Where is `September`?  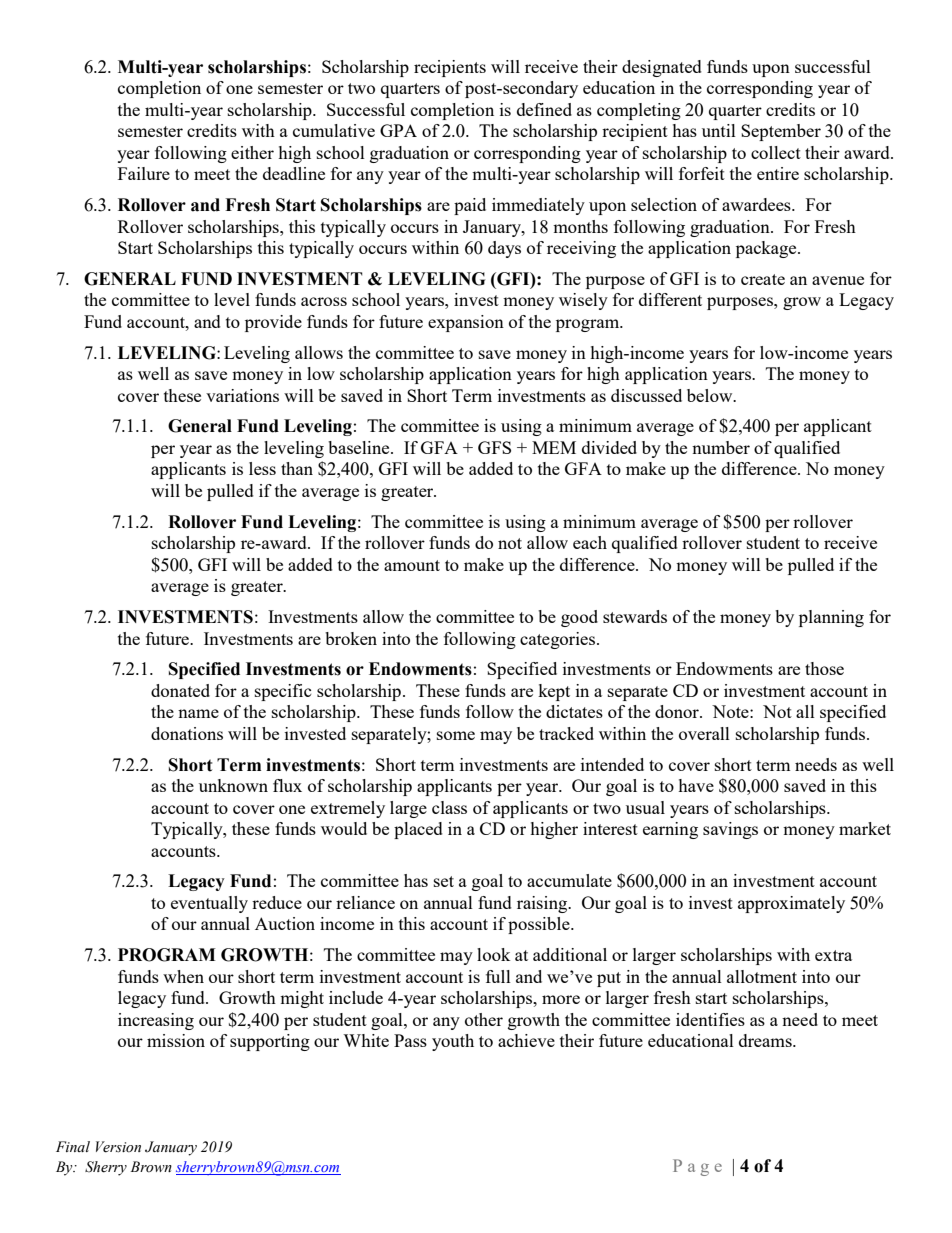
September is located at coordinates (781, 132).
